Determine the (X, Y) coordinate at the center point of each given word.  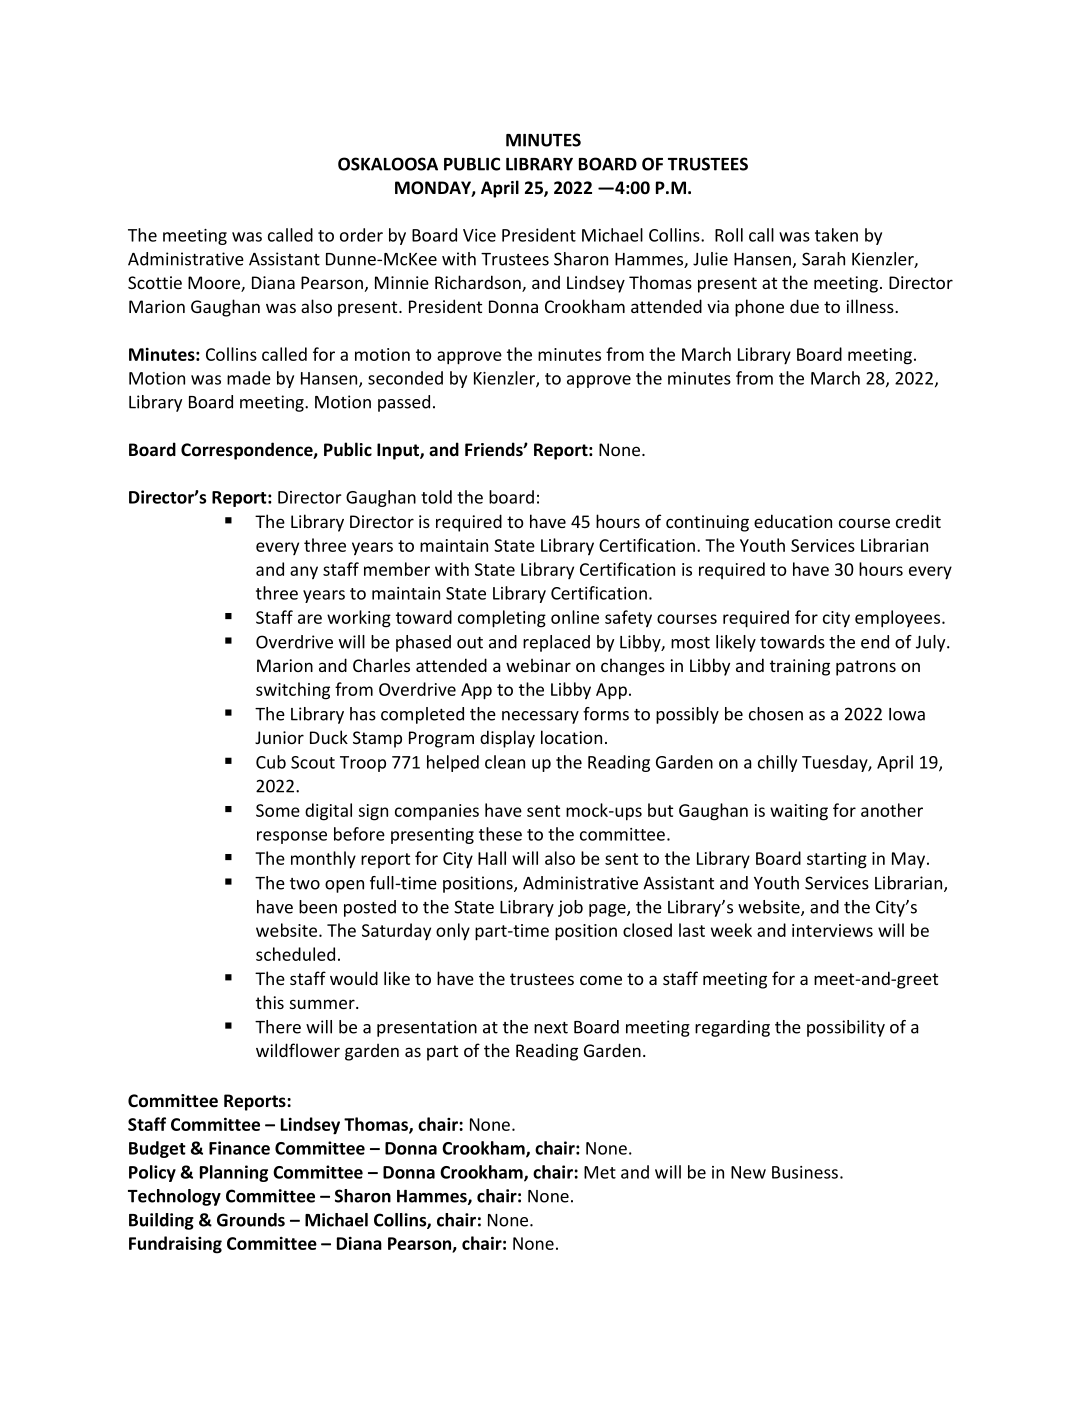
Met (600, 1172)
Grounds (251, 1220)
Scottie (155, 282)
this (270, 1002)
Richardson (479, 283)
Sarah (823, 259)
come (601, 980)
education (793, 521)
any (304, 573)
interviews (832, 930)
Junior (279, 737)
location (571, 737)
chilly (777, 763)
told (436, 497)
